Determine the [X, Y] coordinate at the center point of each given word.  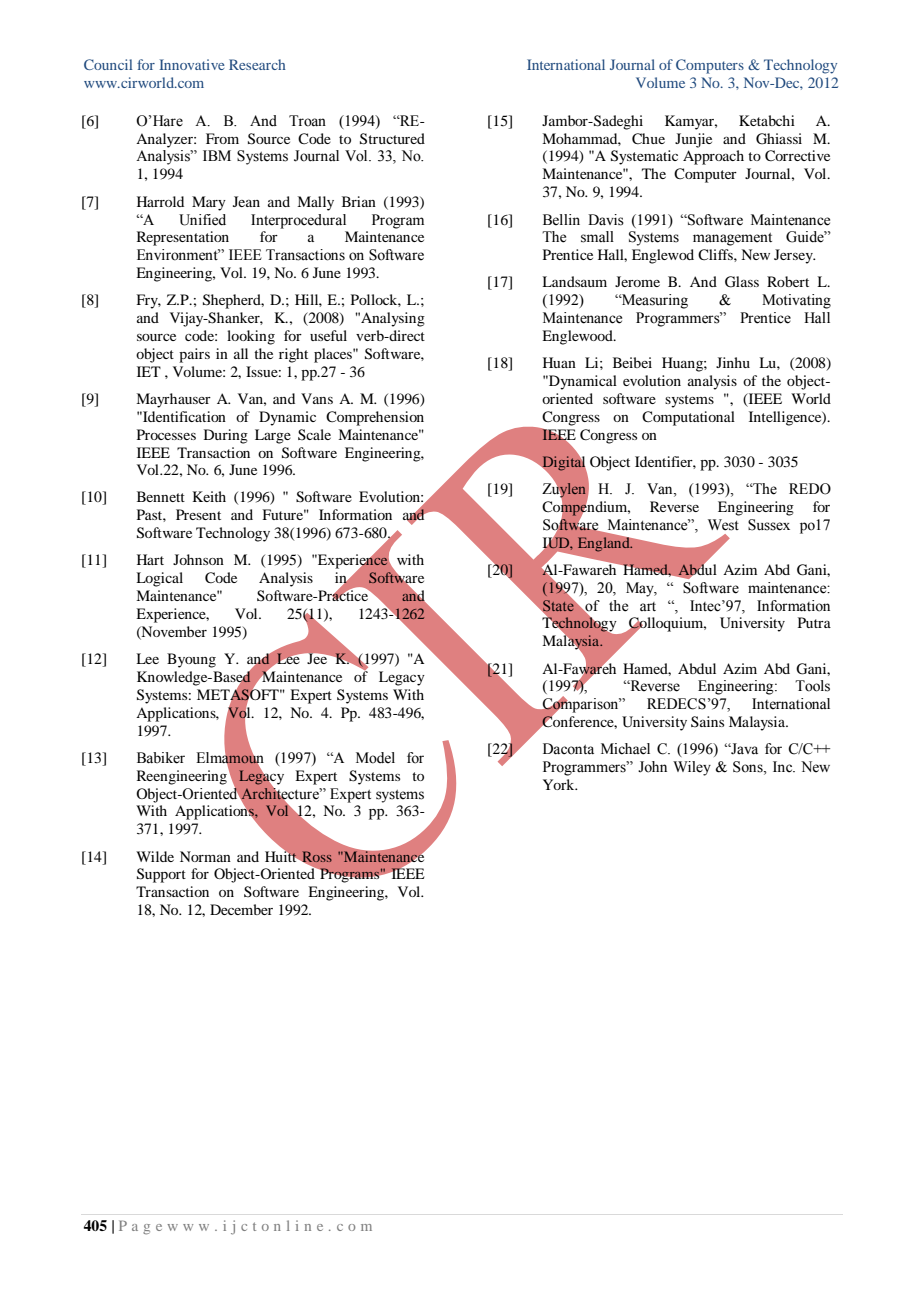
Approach [713, 157]
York [560, 784]
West [723, 525]
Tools [812, 686]
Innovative [192, 64]
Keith [209, 496]
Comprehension [375, 418]
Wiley [692, 768]
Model [375, 758]
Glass [742, 282]
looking [251, 337]
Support [161, 875]
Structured [392, 139]
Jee [317, 658]
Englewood [578, 337]
